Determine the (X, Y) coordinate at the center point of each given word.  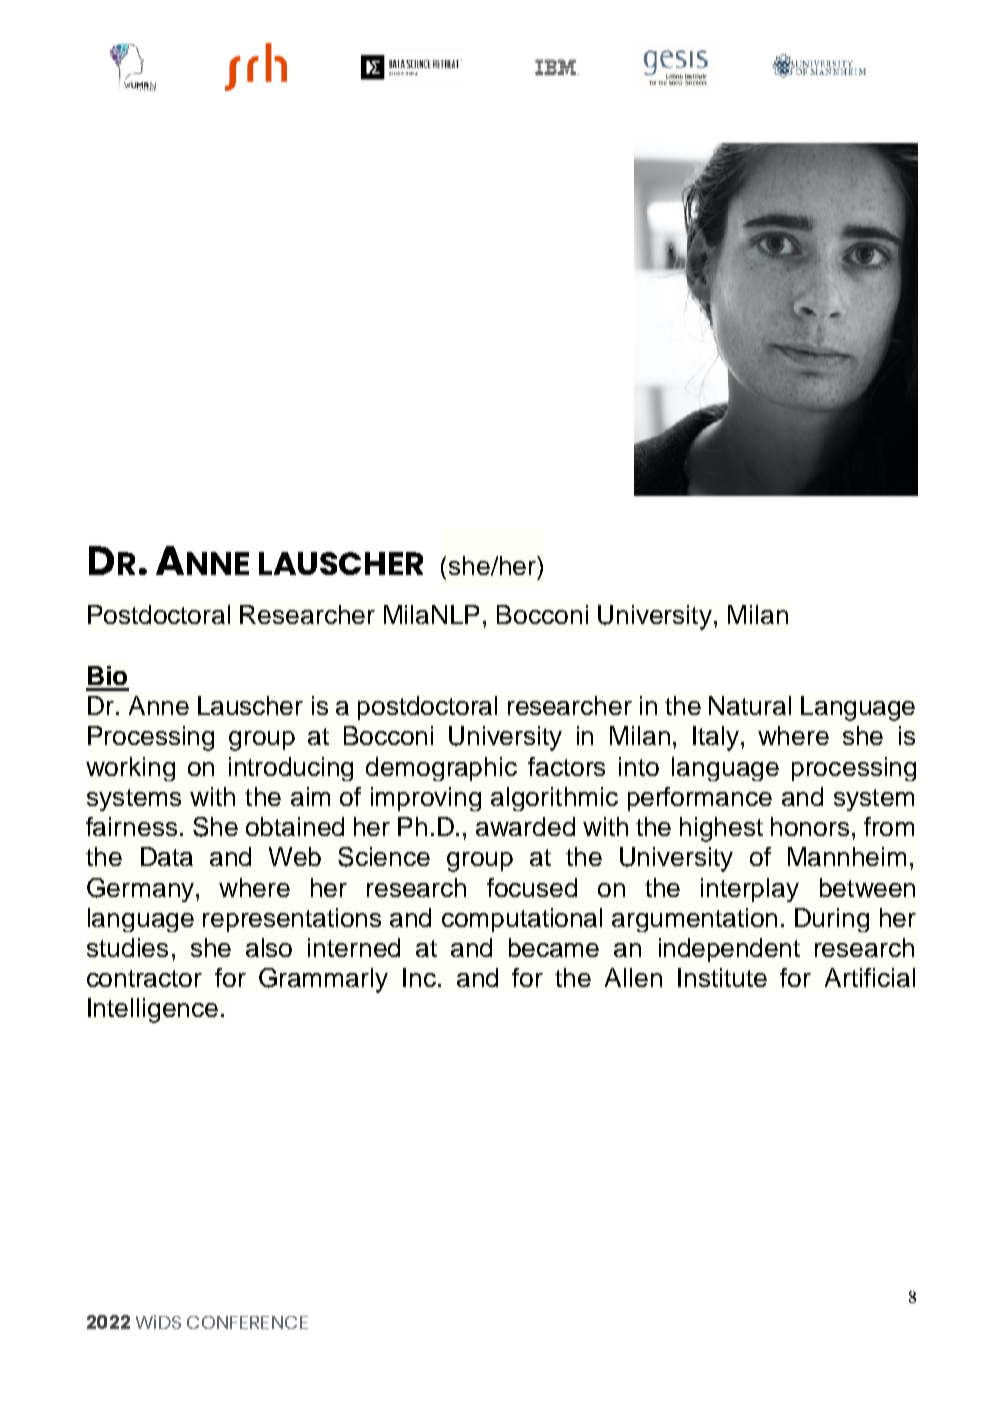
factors (566, 766)
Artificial (870, 977)
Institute (722, 977)
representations (292, 920)
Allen (633, 977)
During (832, 920)
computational (522, 920)
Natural (750, 705)
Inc (421, 977)
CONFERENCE (247, 1322)
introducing (291, 769)
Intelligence (153, 1010)
